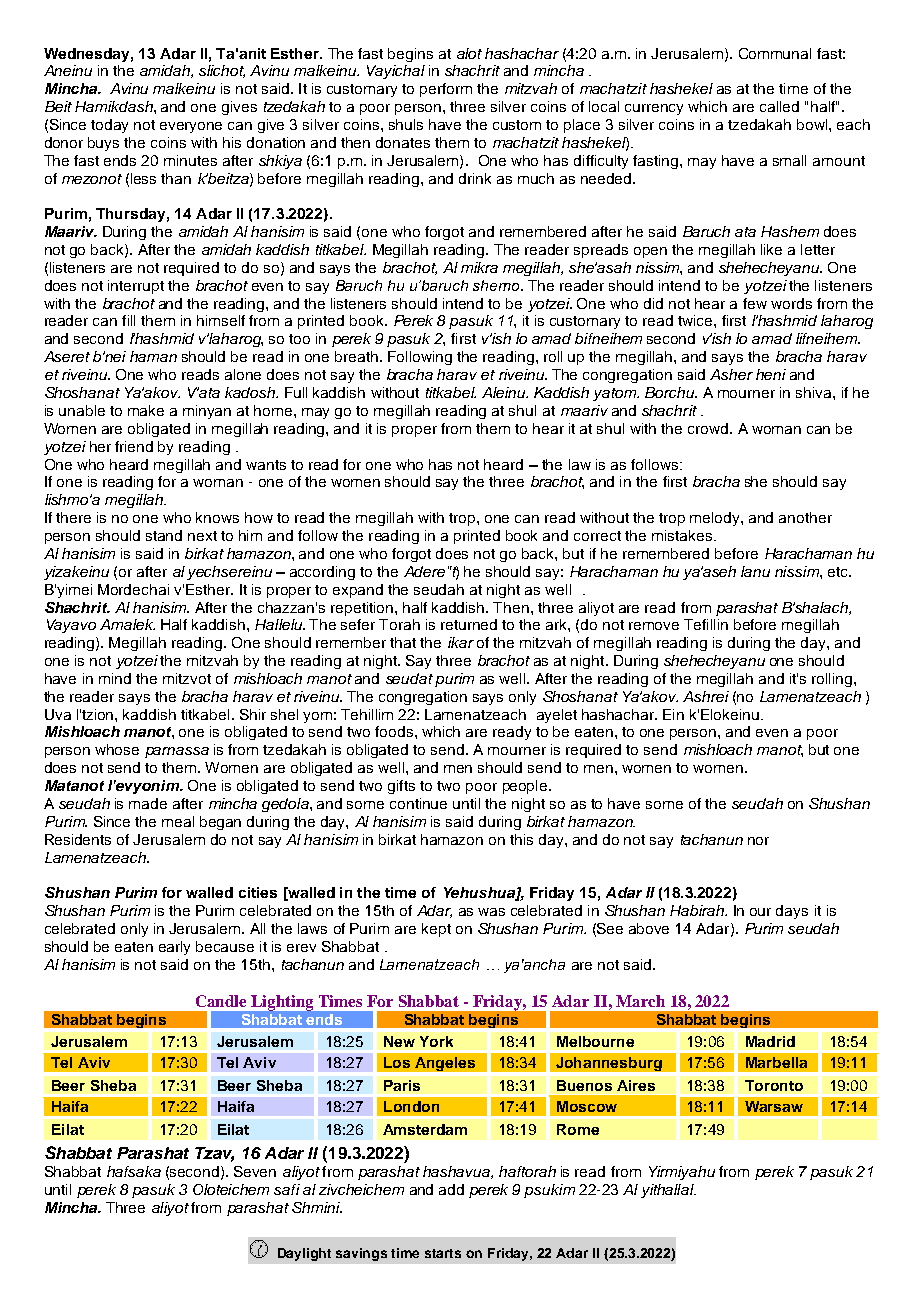  What do you see at coordinates (446, 90) in the image?
I see `perform` at bounding box center [446, 90].
